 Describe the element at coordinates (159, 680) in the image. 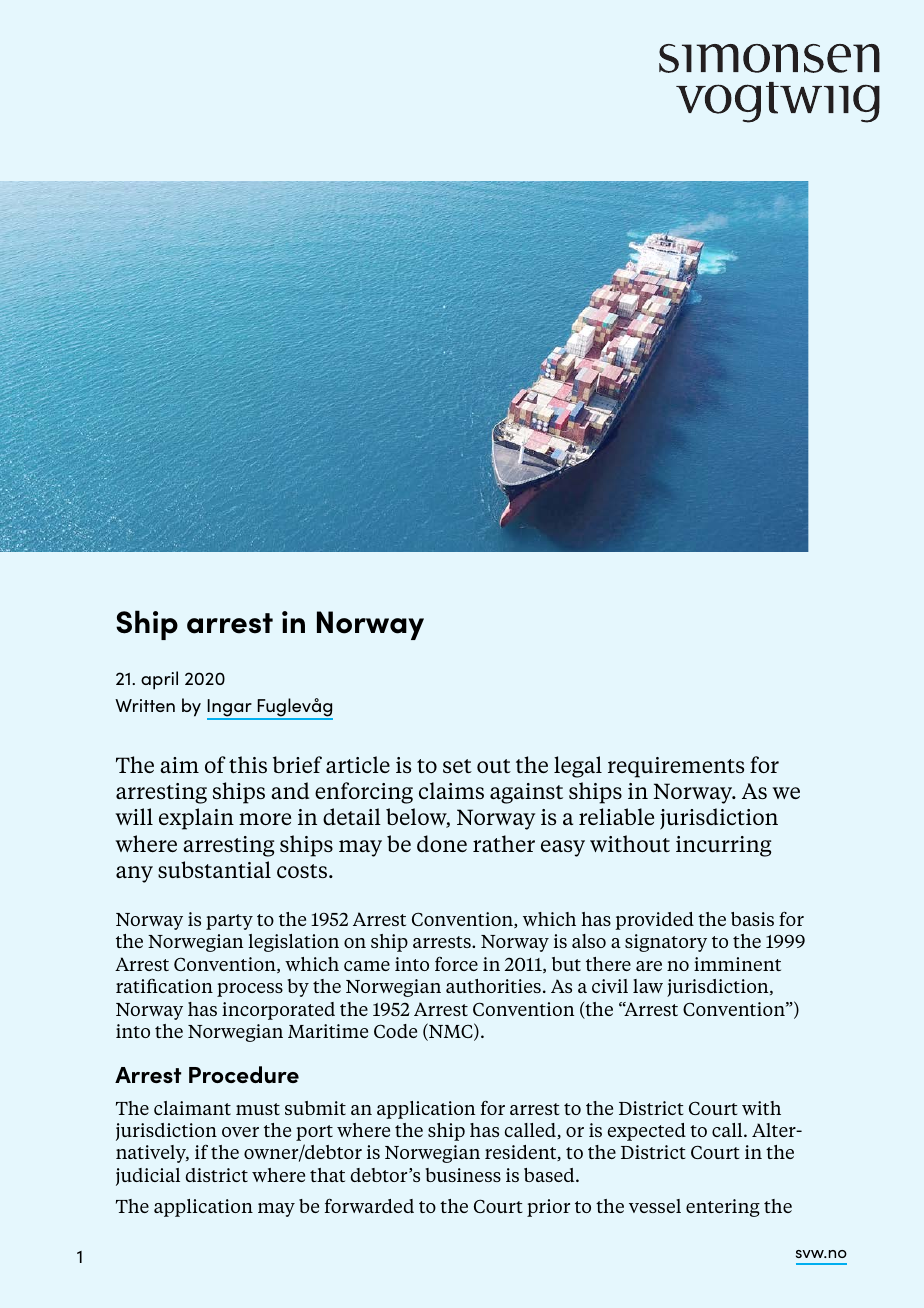

I see `april` at that location.
